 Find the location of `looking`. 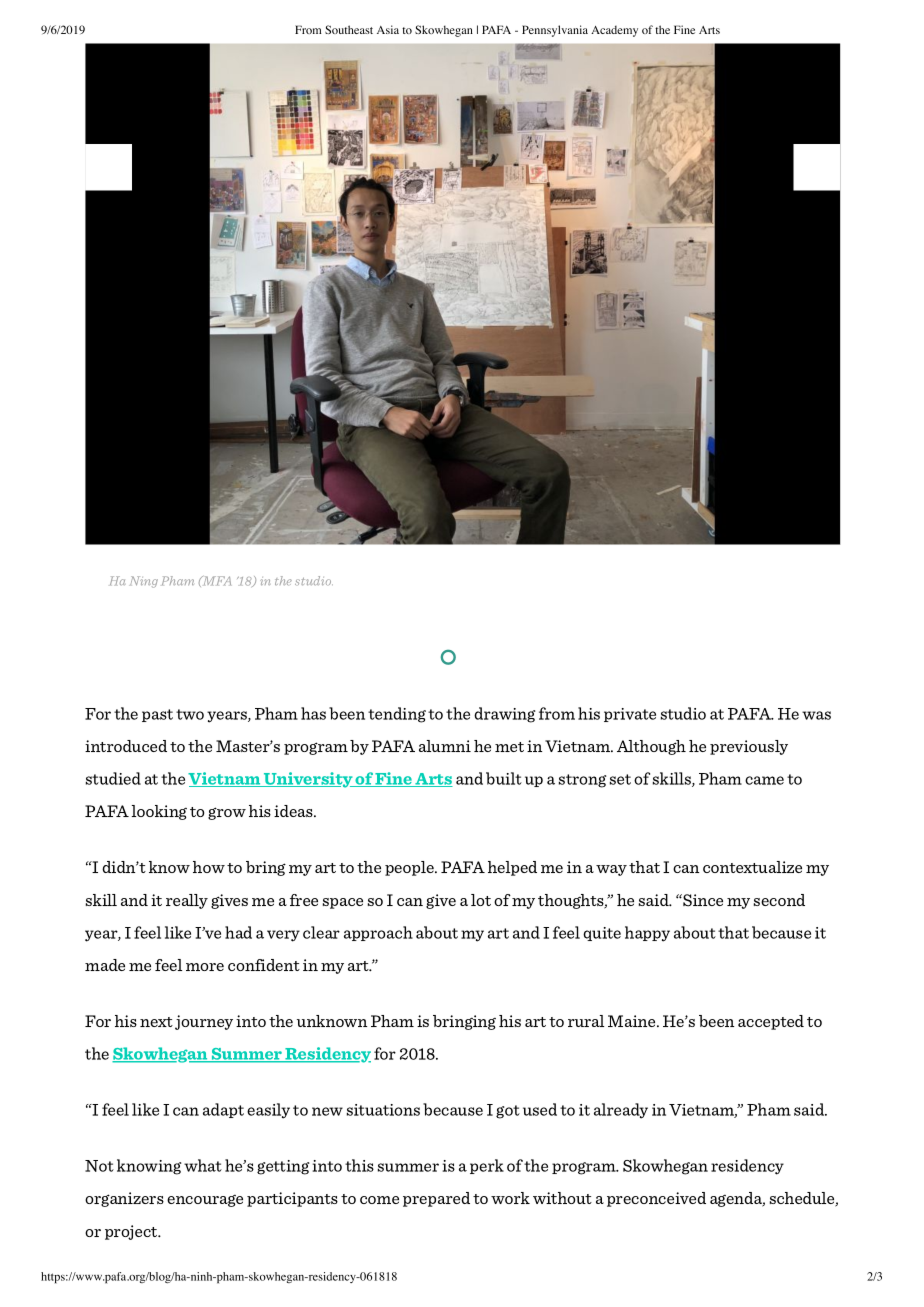

looking is located at coordinates (159, 812).
